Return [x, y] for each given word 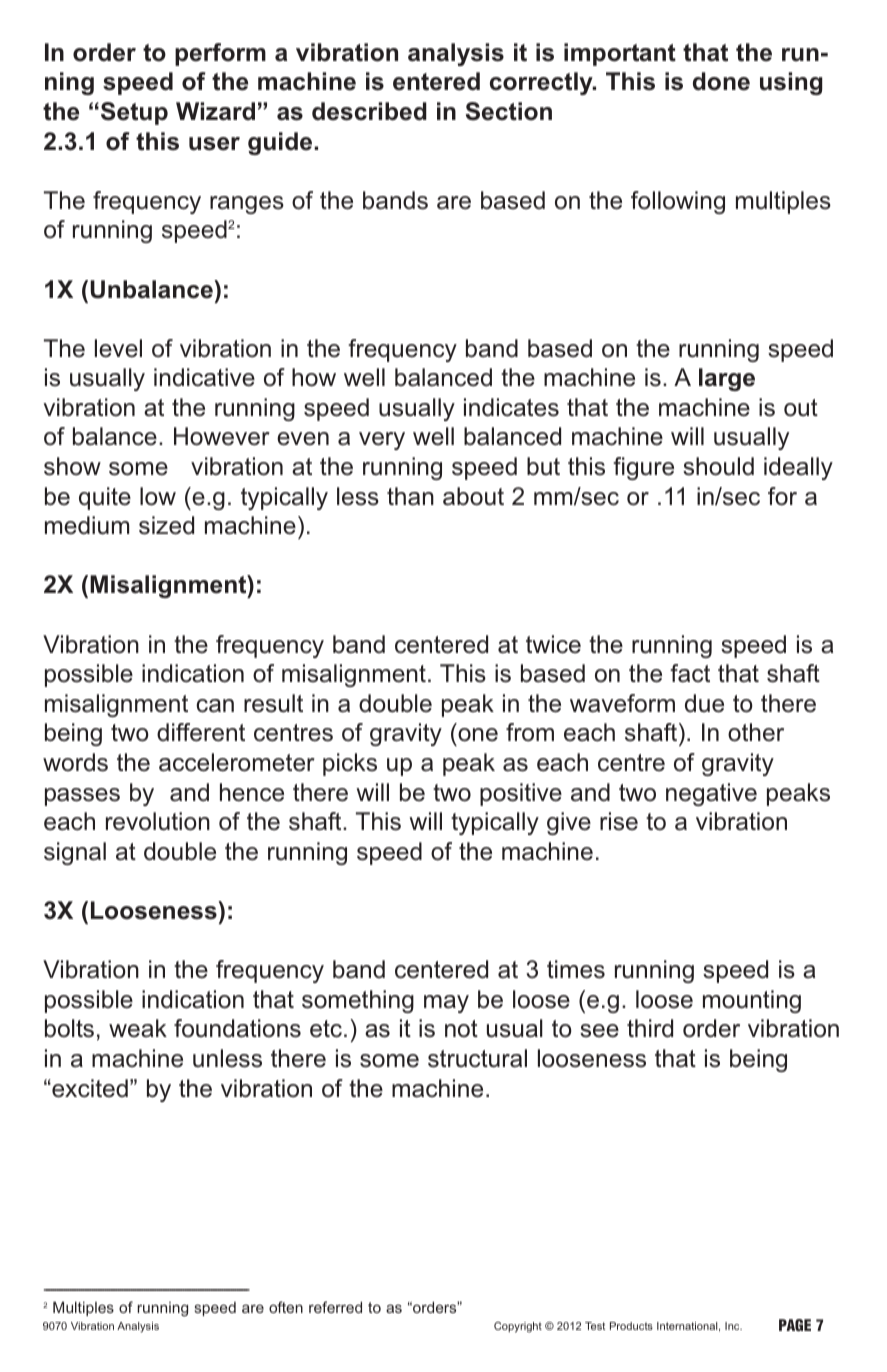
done [721, 81]
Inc [733, 1326]
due [704, 703]
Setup [134, 113]
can [215, 706]
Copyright [518, 1327]
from [530, 732]
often [286, 1307]
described [369, 111]
